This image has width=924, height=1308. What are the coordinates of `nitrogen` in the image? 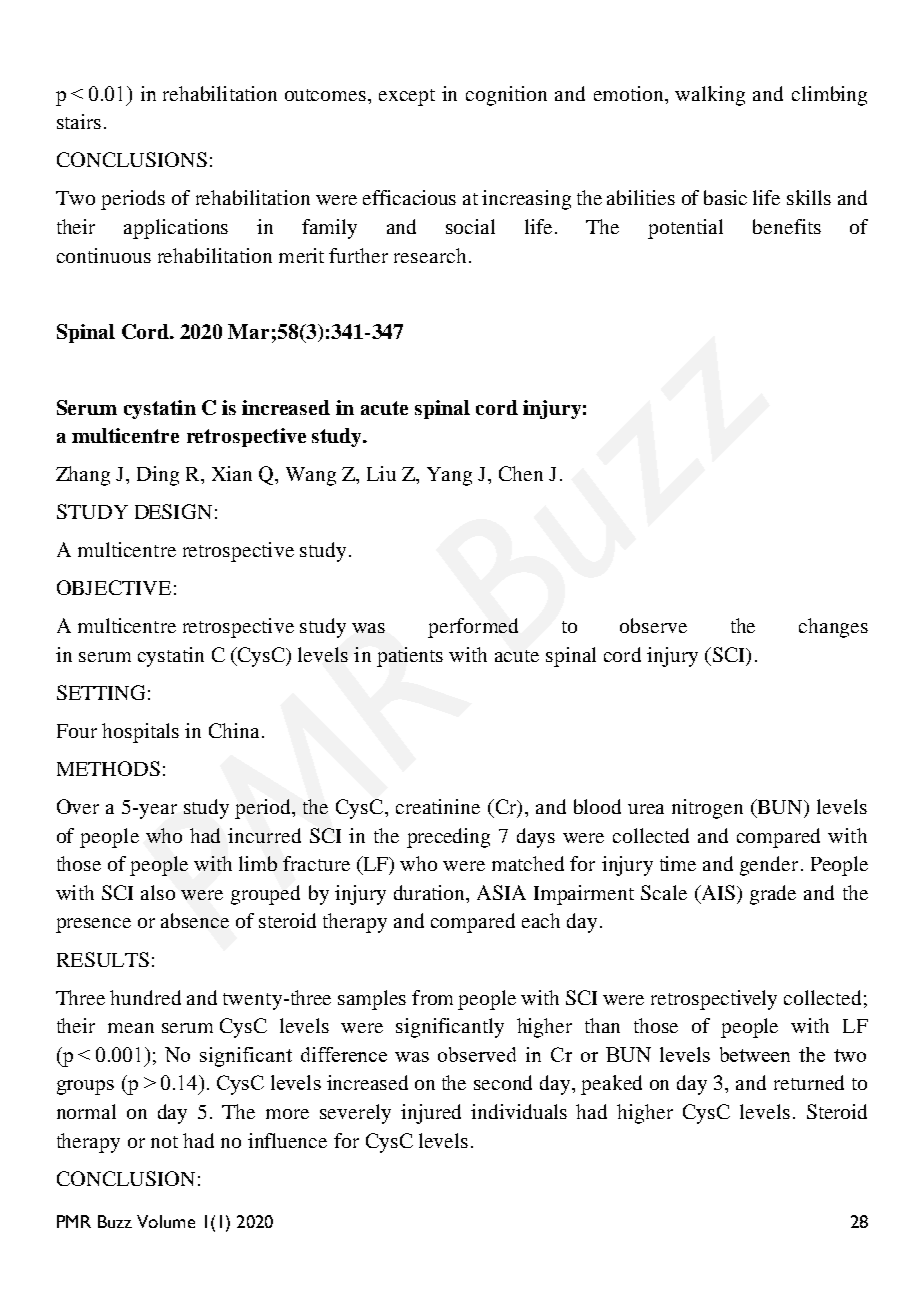 It's located at (707, 809).
